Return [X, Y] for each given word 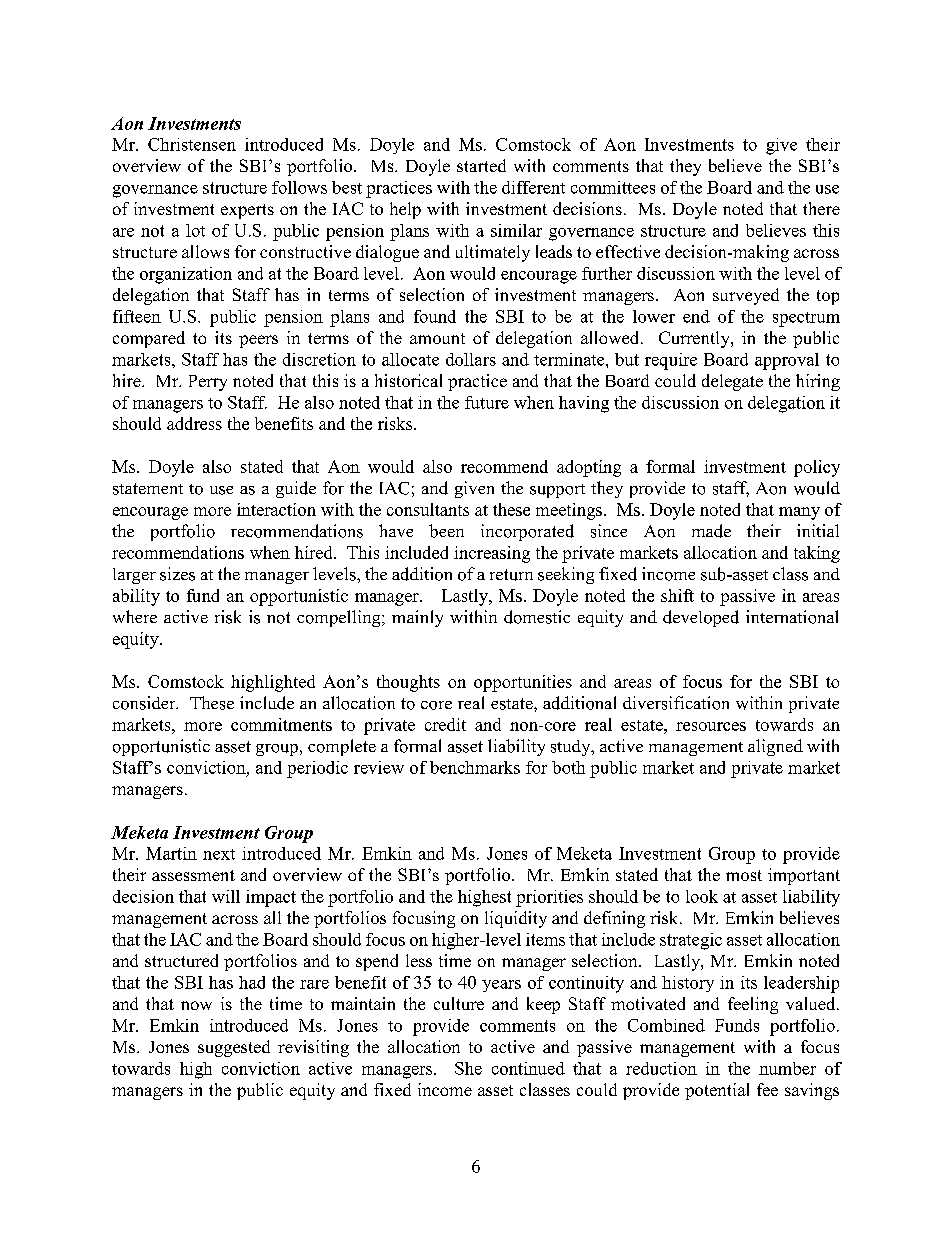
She [468, 1068]
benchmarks [475, 767]
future [487, 402]
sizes [177, 574]
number [787, 1068]
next [219, 854]
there [821, 208]
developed [701, 618]
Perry [208, 383]
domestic [537, 617]
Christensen [192, 144]
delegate [732, 382]
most [744, 875]
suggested [234, 1048]
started [481, 165]
